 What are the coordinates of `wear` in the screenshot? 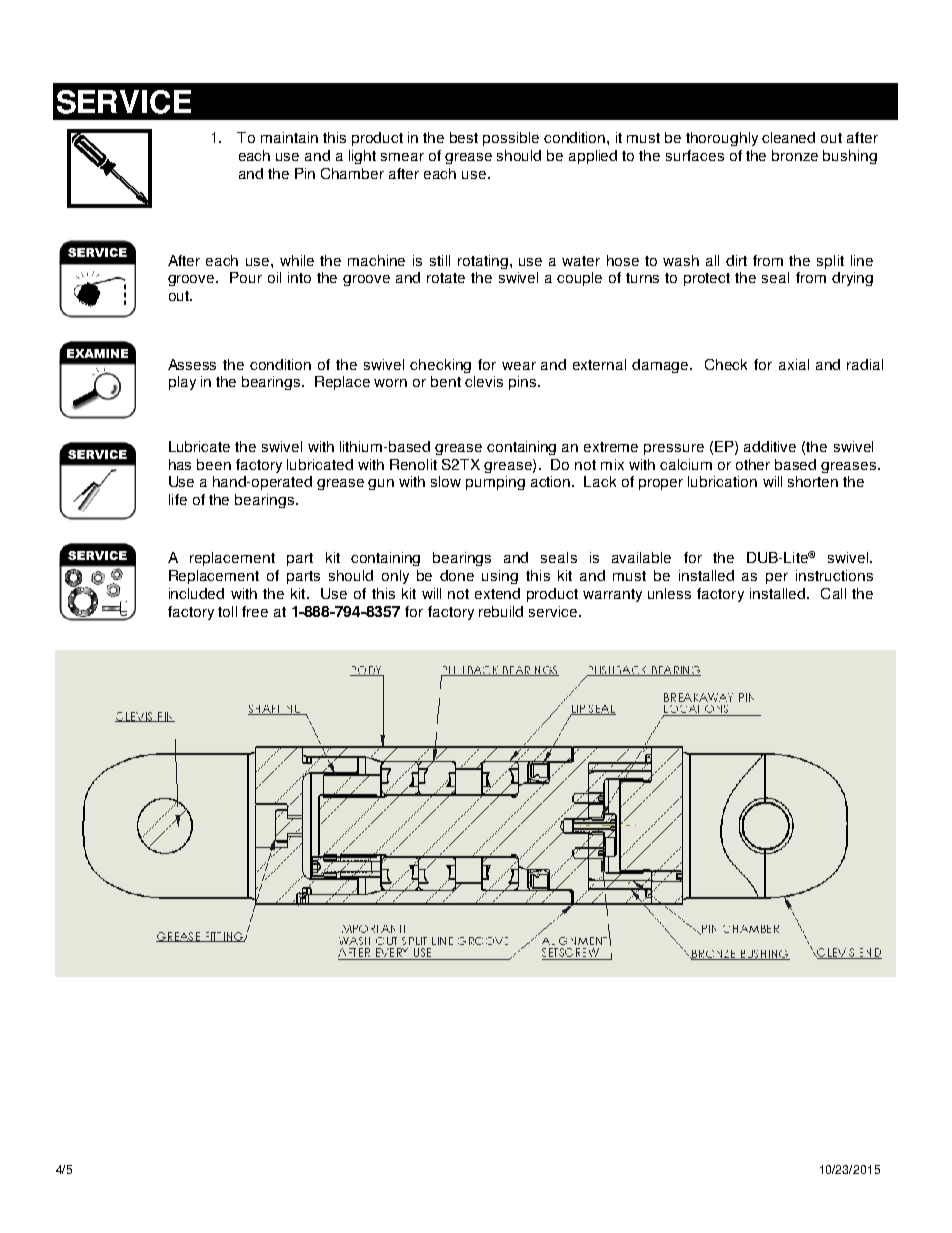 It's located at (519, 366).
